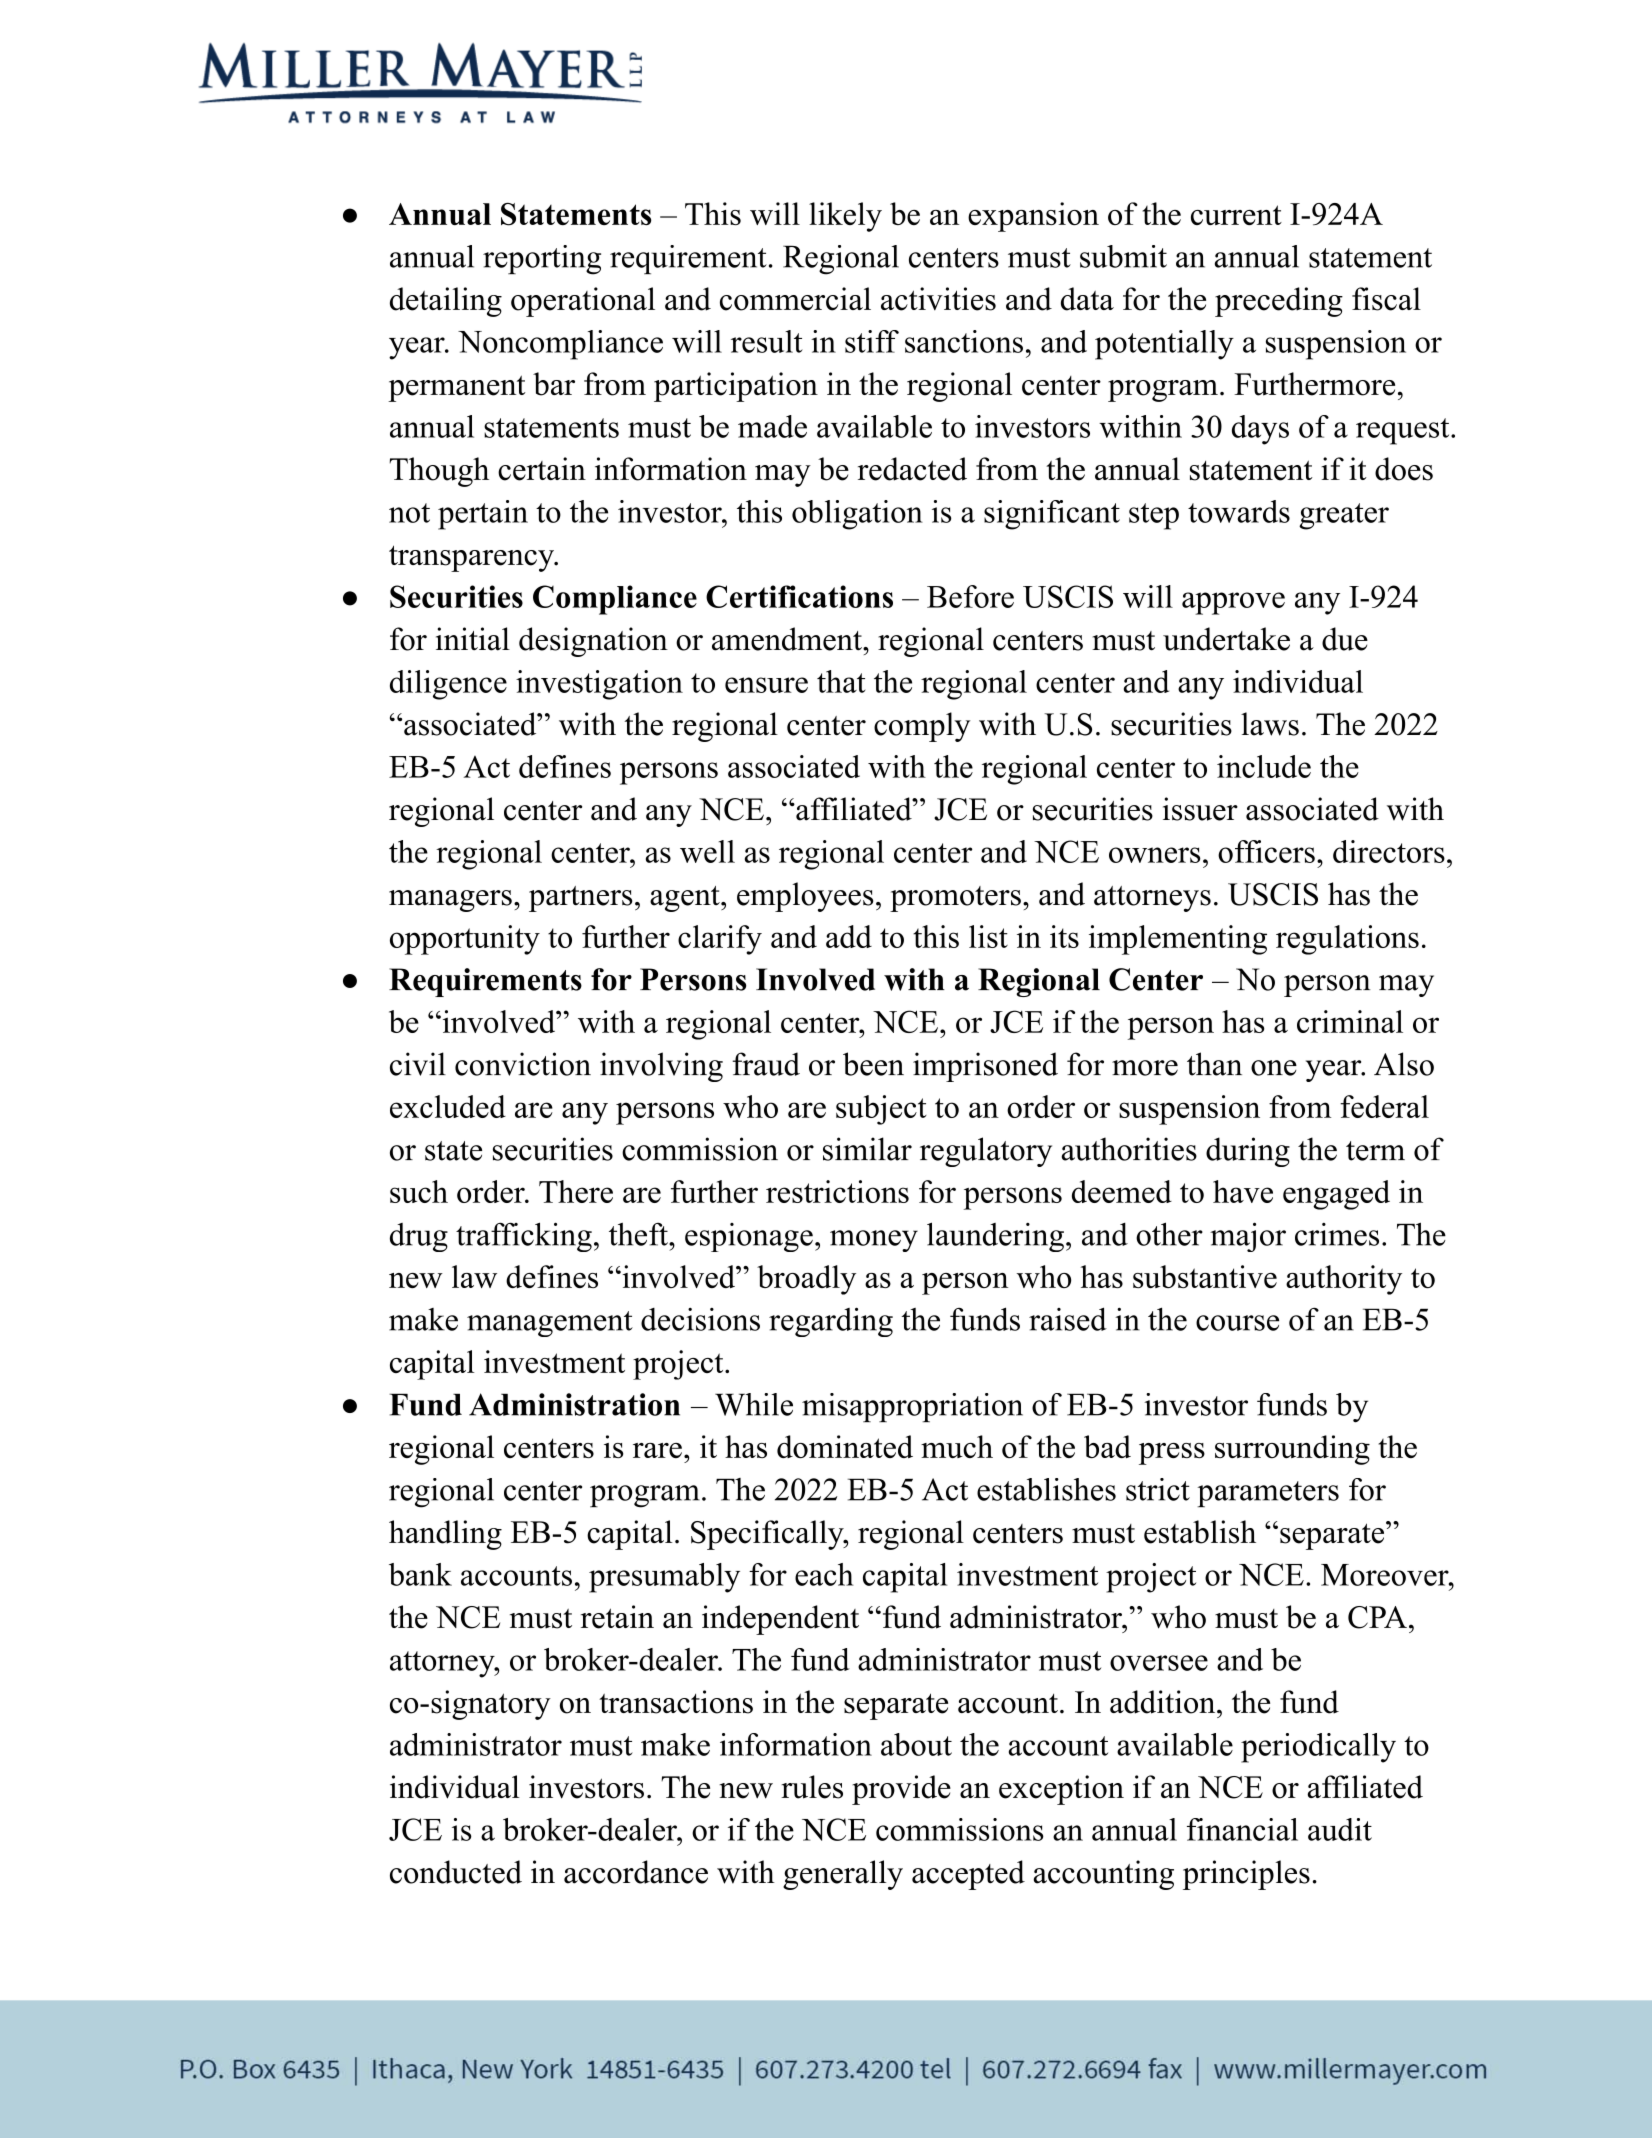 The image size is (1652, 2138). Describe the element at coordinates (873, 1064) in the screenshot. I see `been` at that location.
